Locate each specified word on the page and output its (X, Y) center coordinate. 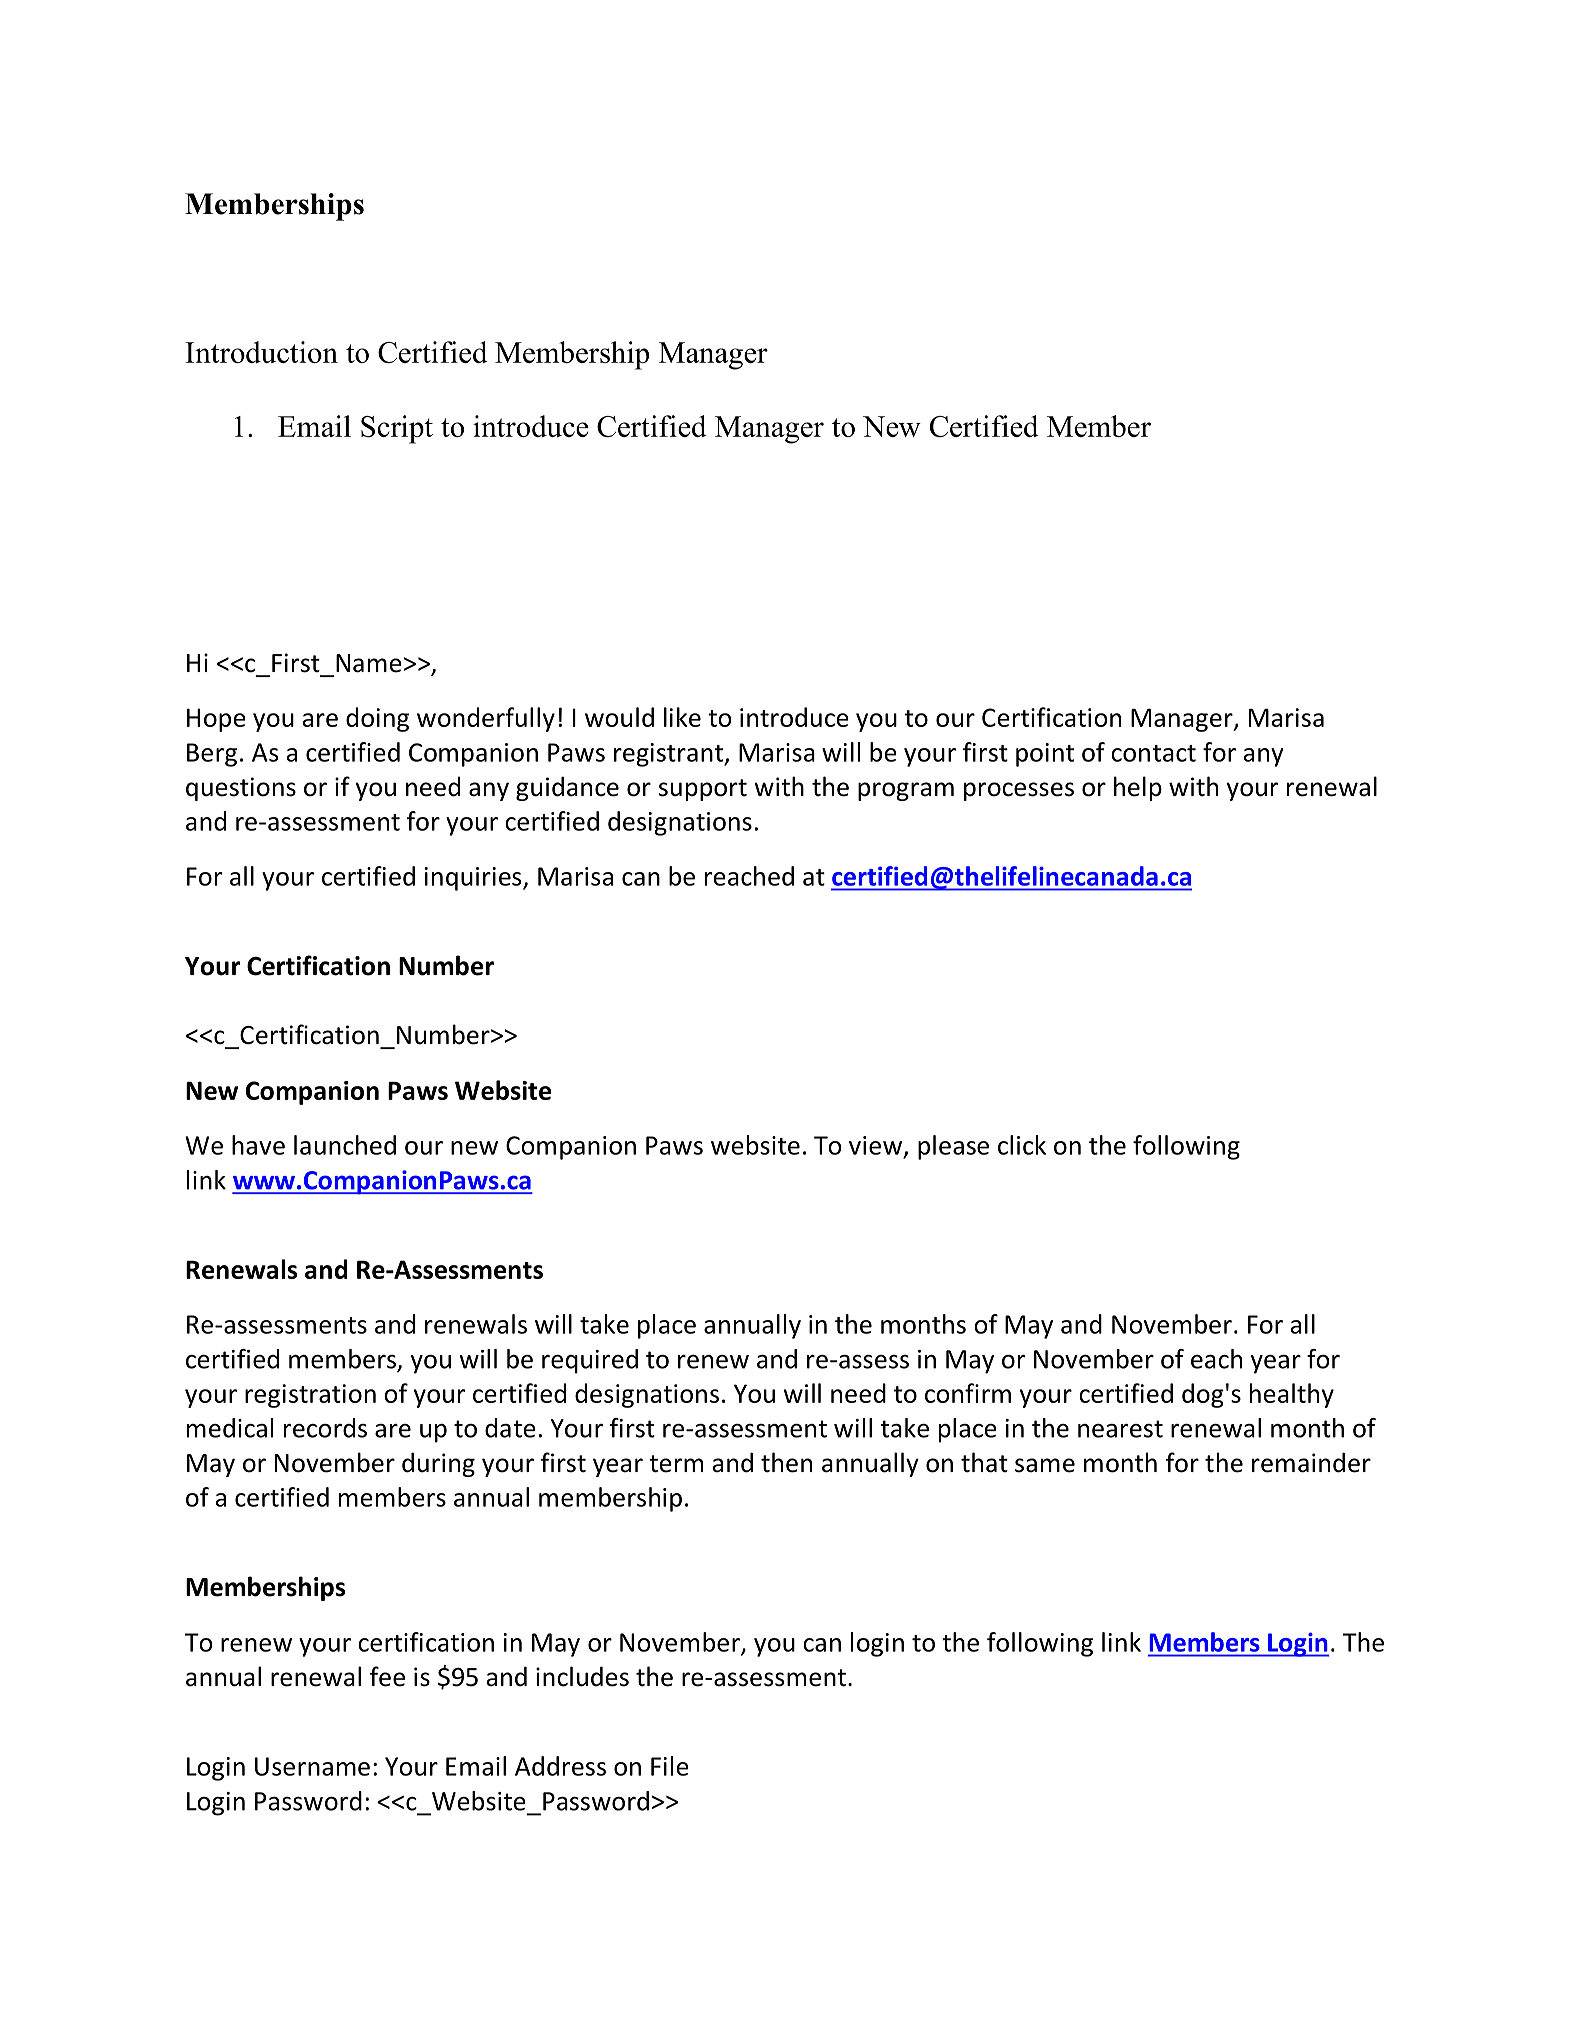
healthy (1292, 1395)
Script (397, 429)
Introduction (261, 352)
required (590, 1361)
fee (387, 1676)
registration (310, 1396)
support (703, 790)
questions (241, 789)
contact (1153, 753)
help (1138, 788)
